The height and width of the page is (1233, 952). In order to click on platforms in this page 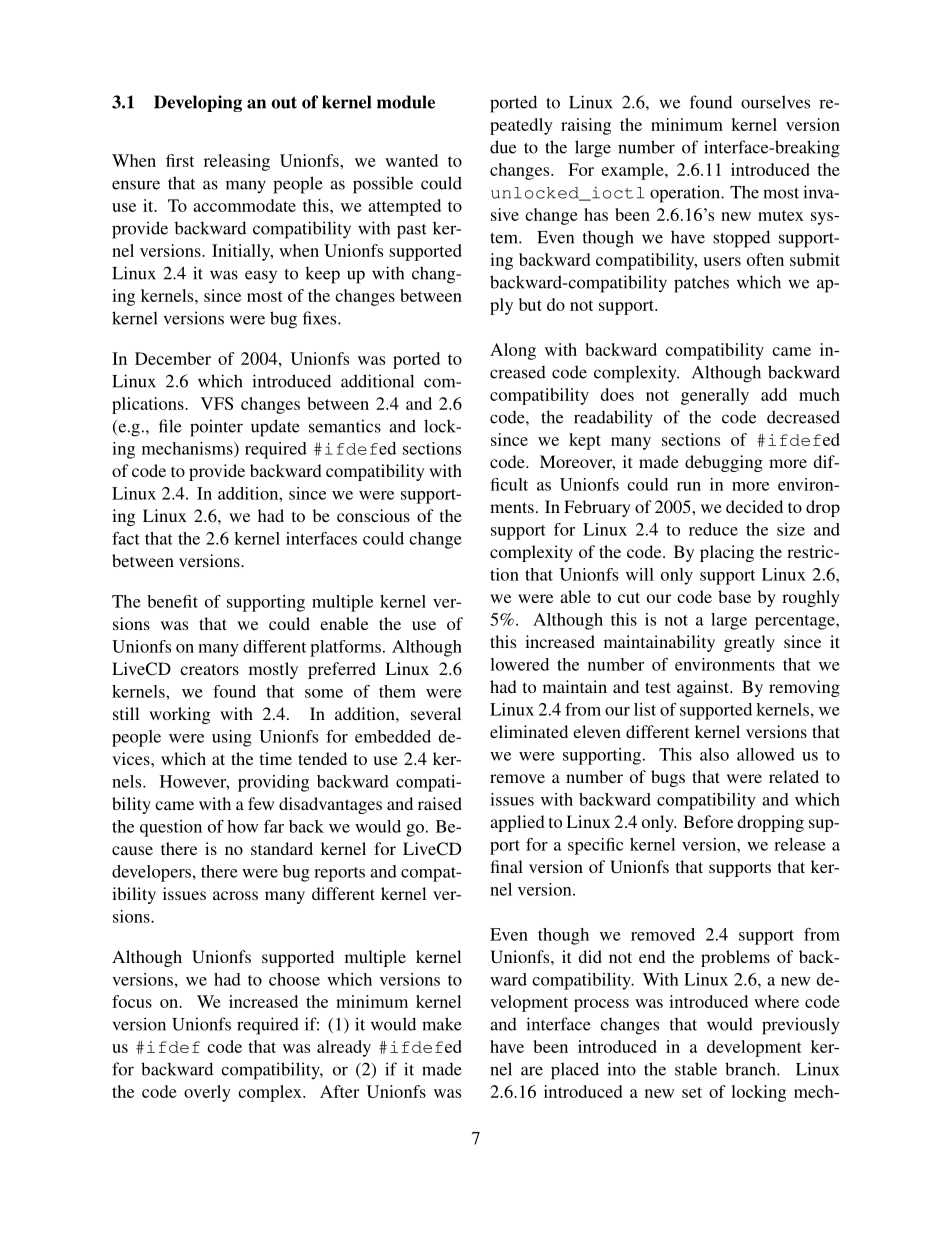, I will do `click(345, 648)`.
